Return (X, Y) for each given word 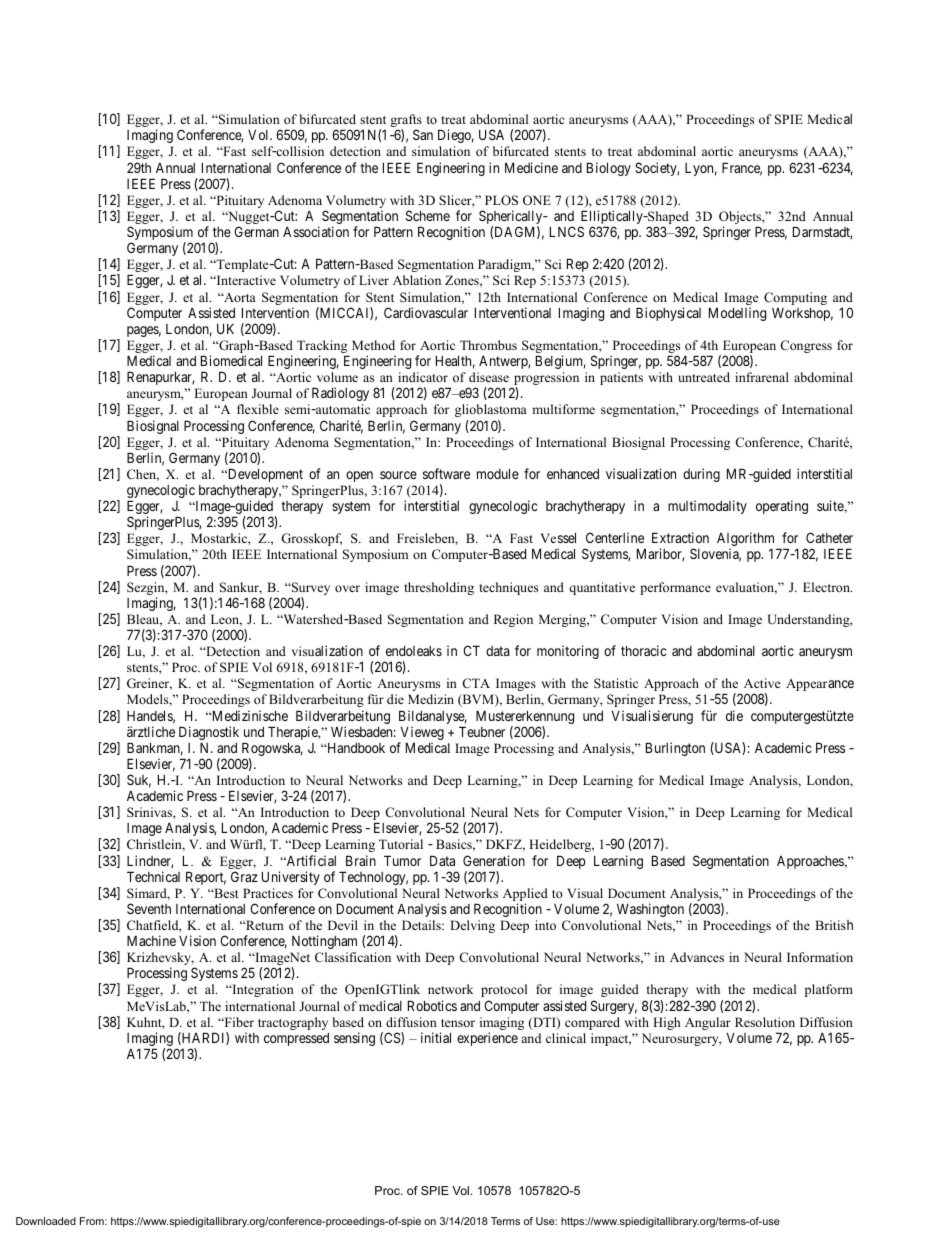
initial (436, 1037)
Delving (472, 926)
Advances (697, 957)
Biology (609, 169)
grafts (406, 122)
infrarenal (762, 377)
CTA (476, 683)
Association (316, 231)
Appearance (820, 685)
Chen (143, 475)
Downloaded (46, 1221)
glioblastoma (491, 410)
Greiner (149, 684)
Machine (151, 940)
